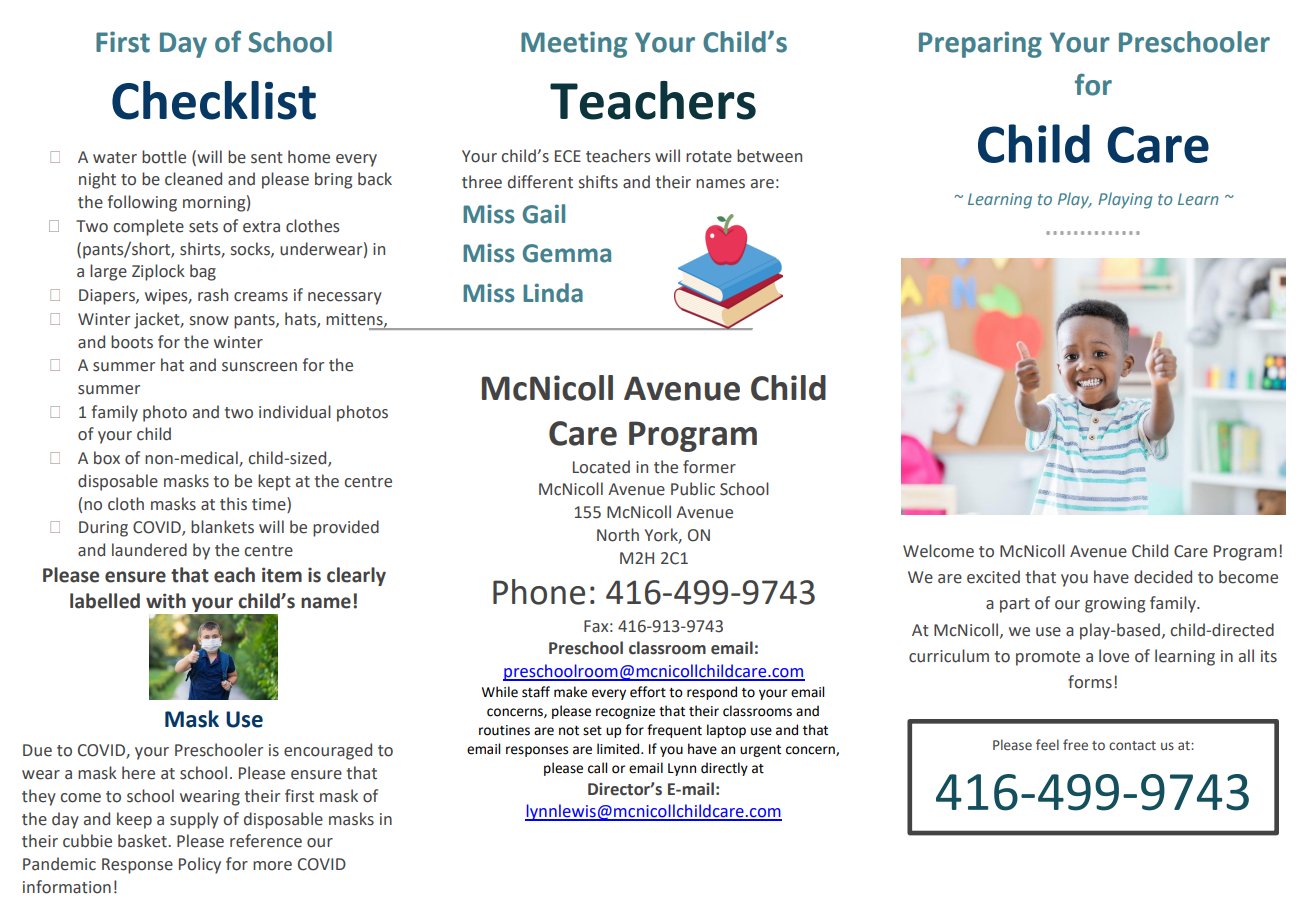 The image size is (1307, 924). Describe the element at coordinates (980, 44) in the document. I see `Preparing` at that location.
